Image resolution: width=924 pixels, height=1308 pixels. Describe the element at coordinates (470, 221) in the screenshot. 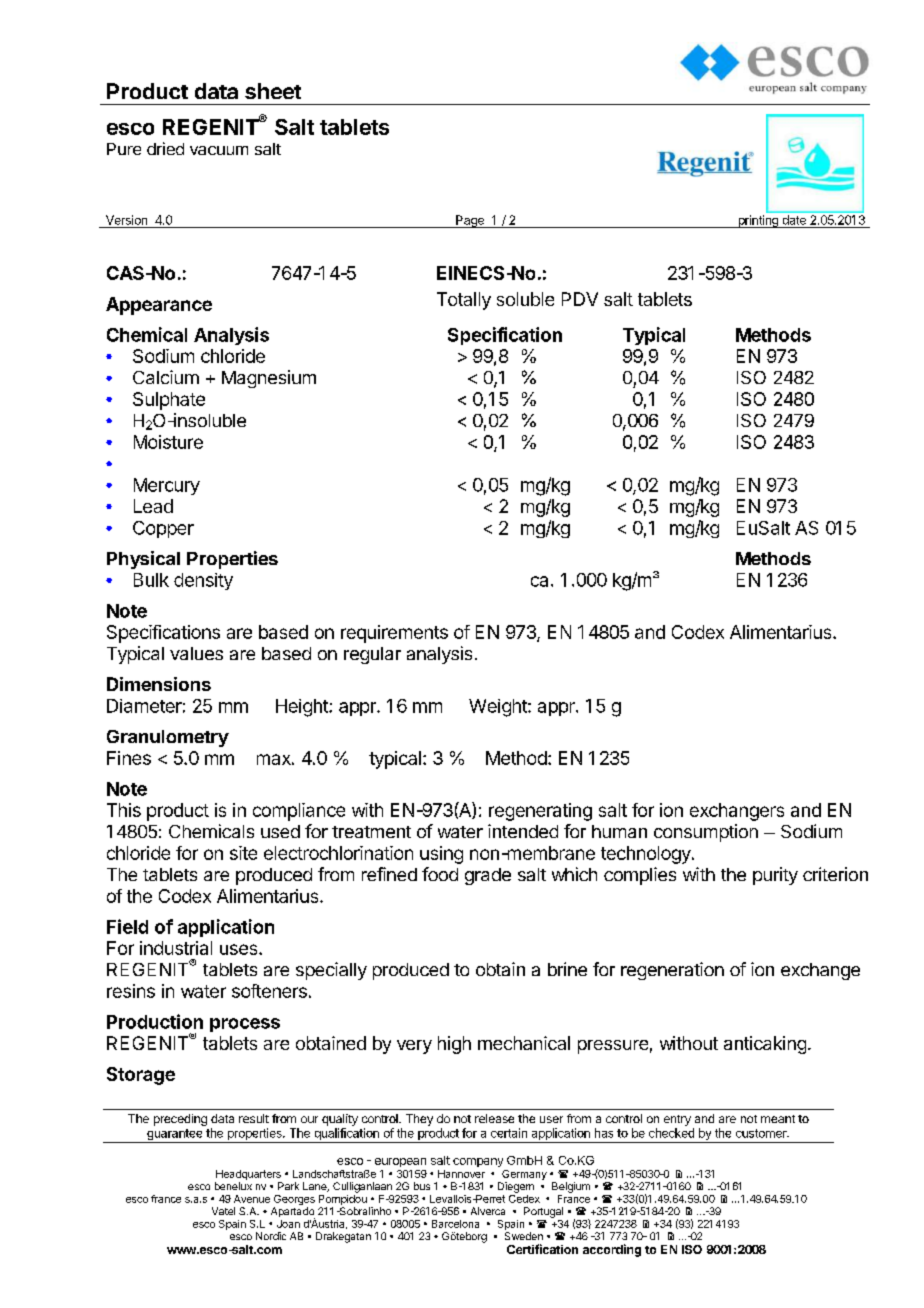

I see `Page` at that location.
